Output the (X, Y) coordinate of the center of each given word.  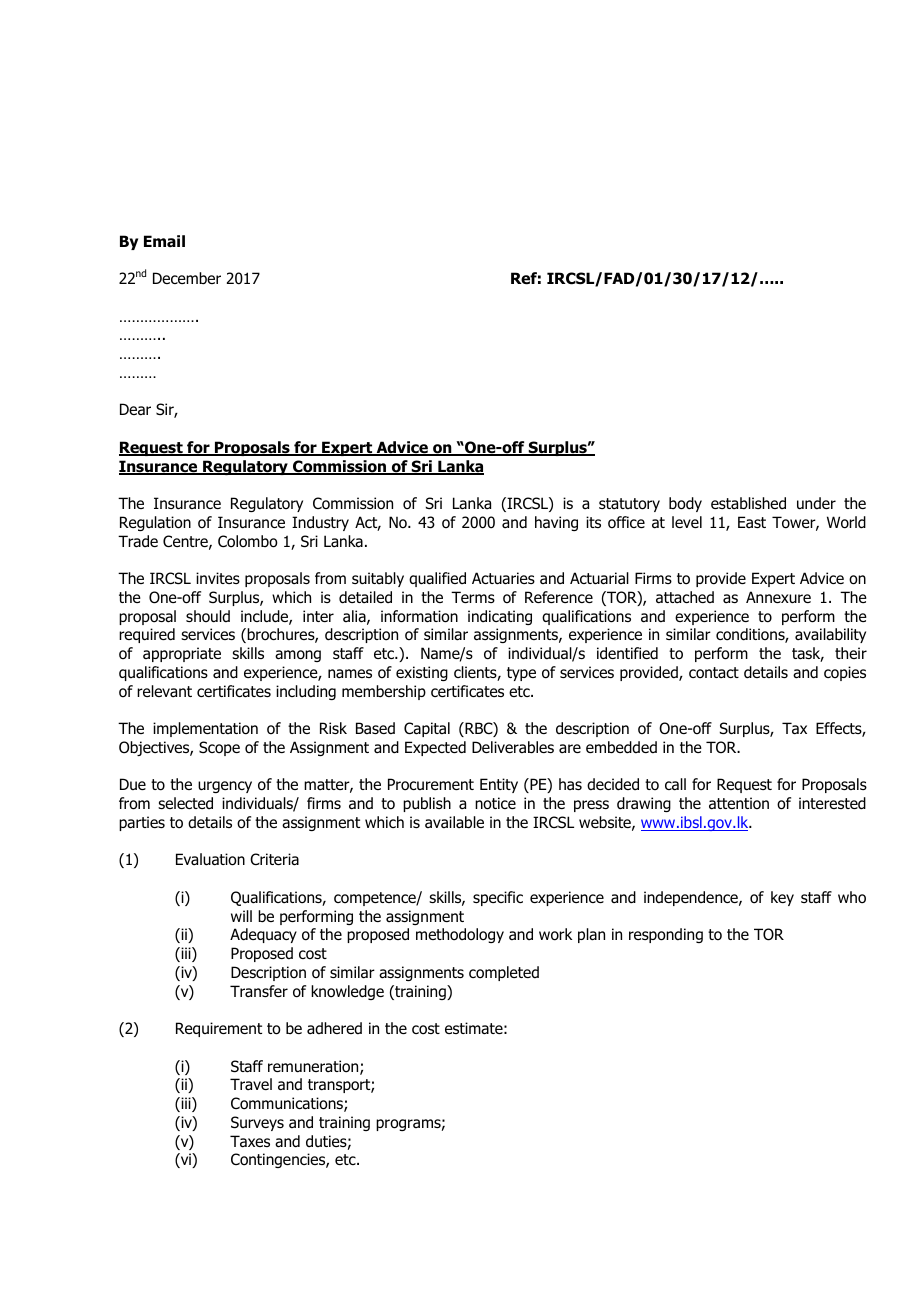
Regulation (155, 523)
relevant (164, 691)
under (816, 503)
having (556, 523)
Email (164, 241)
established (748, 503)
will (241, 916)
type (521, 674)
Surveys (257, 1123)
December (187, 278)
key (782, 898)
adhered (334, 1028)
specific (498, 898)
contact (714, 673)
